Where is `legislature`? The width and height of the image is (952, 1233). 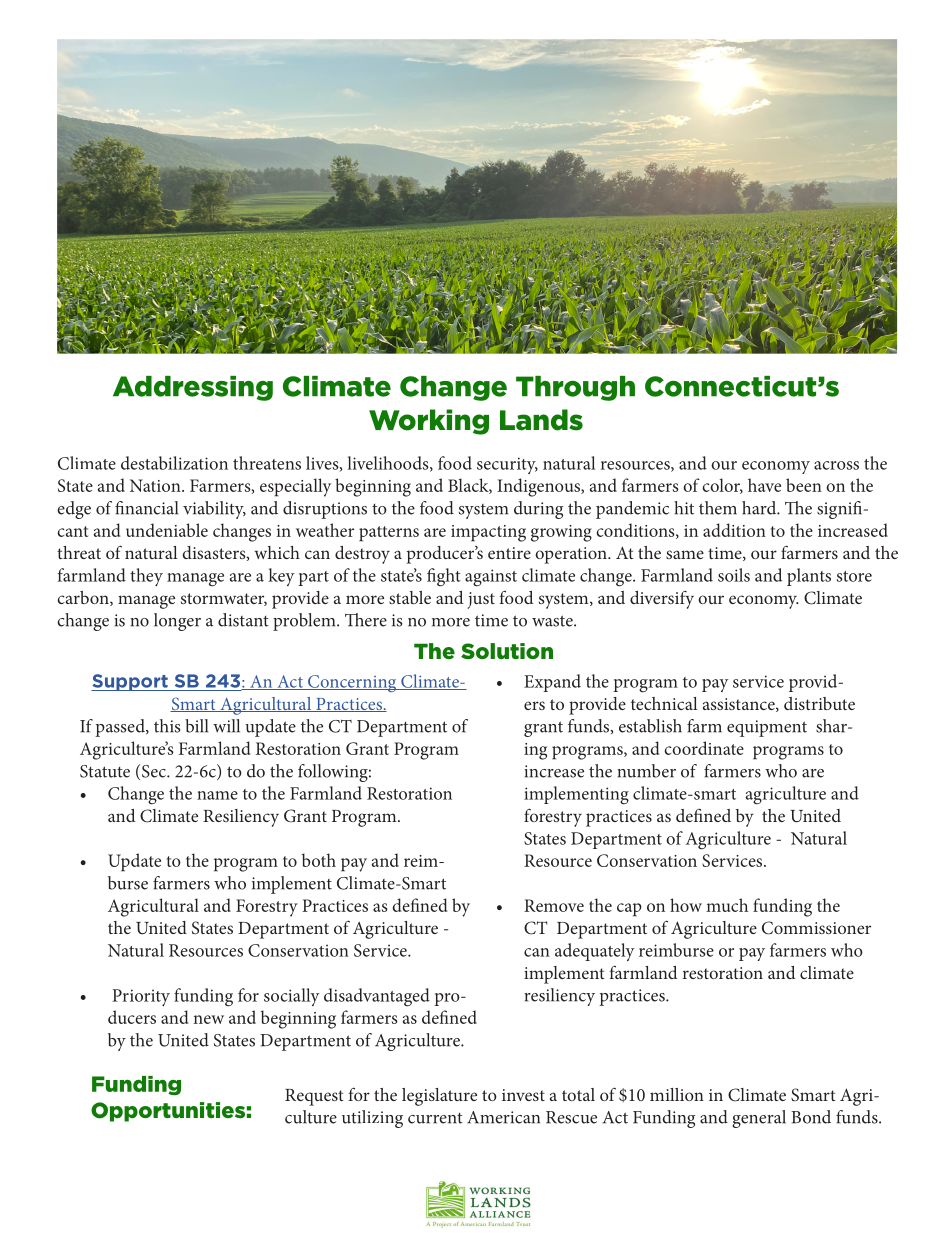 legislature is located at coordinates (439, 1097).
